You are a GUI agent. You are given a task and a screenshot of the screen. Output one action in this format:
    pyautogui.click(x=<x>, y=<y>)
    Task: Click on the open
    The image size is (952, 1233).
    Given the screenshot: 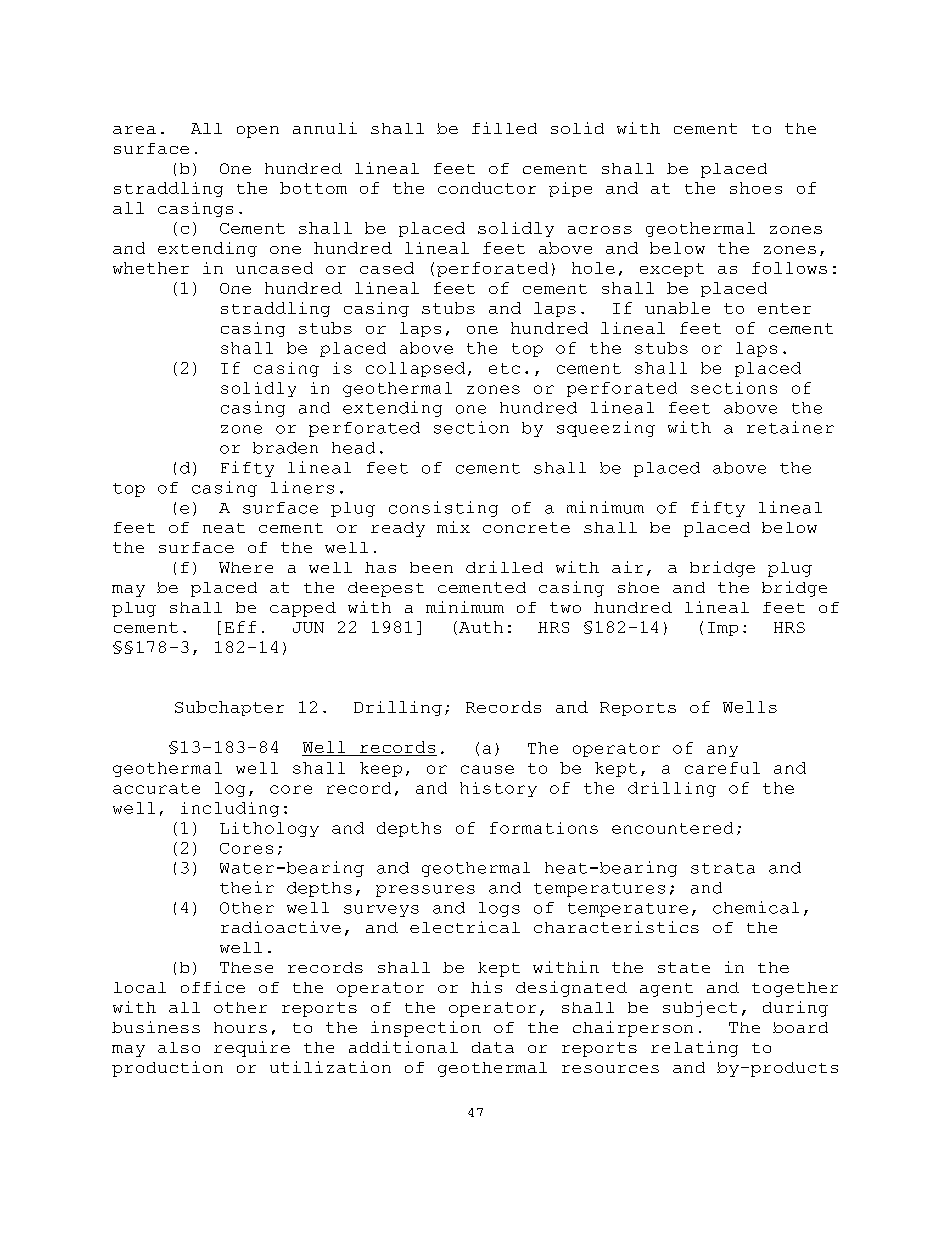 What is the action you would take?
    pyautogui.click(x=258, y=132)
